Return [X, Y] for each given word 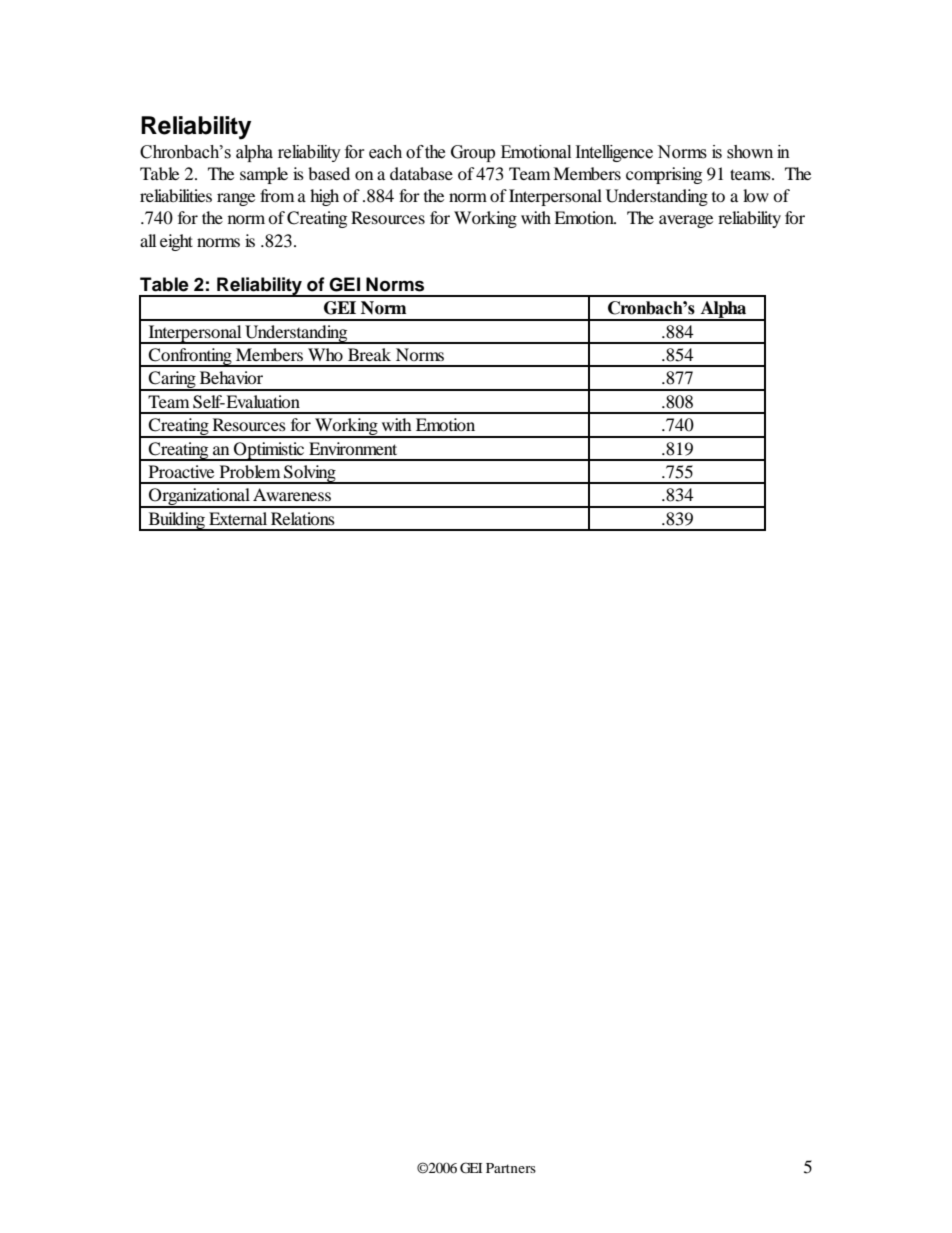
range [236, 199]
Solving [310, 474]
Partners [511, 1168]
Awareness [292, 494]
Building [176, 521]
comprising [664, 175]
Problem [250, 471]
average [686, 221]
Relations [303, 518]
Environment [353, 448]
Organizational [199, 498]
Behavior [231, 377]
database [421, 173]
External [238, 518]
